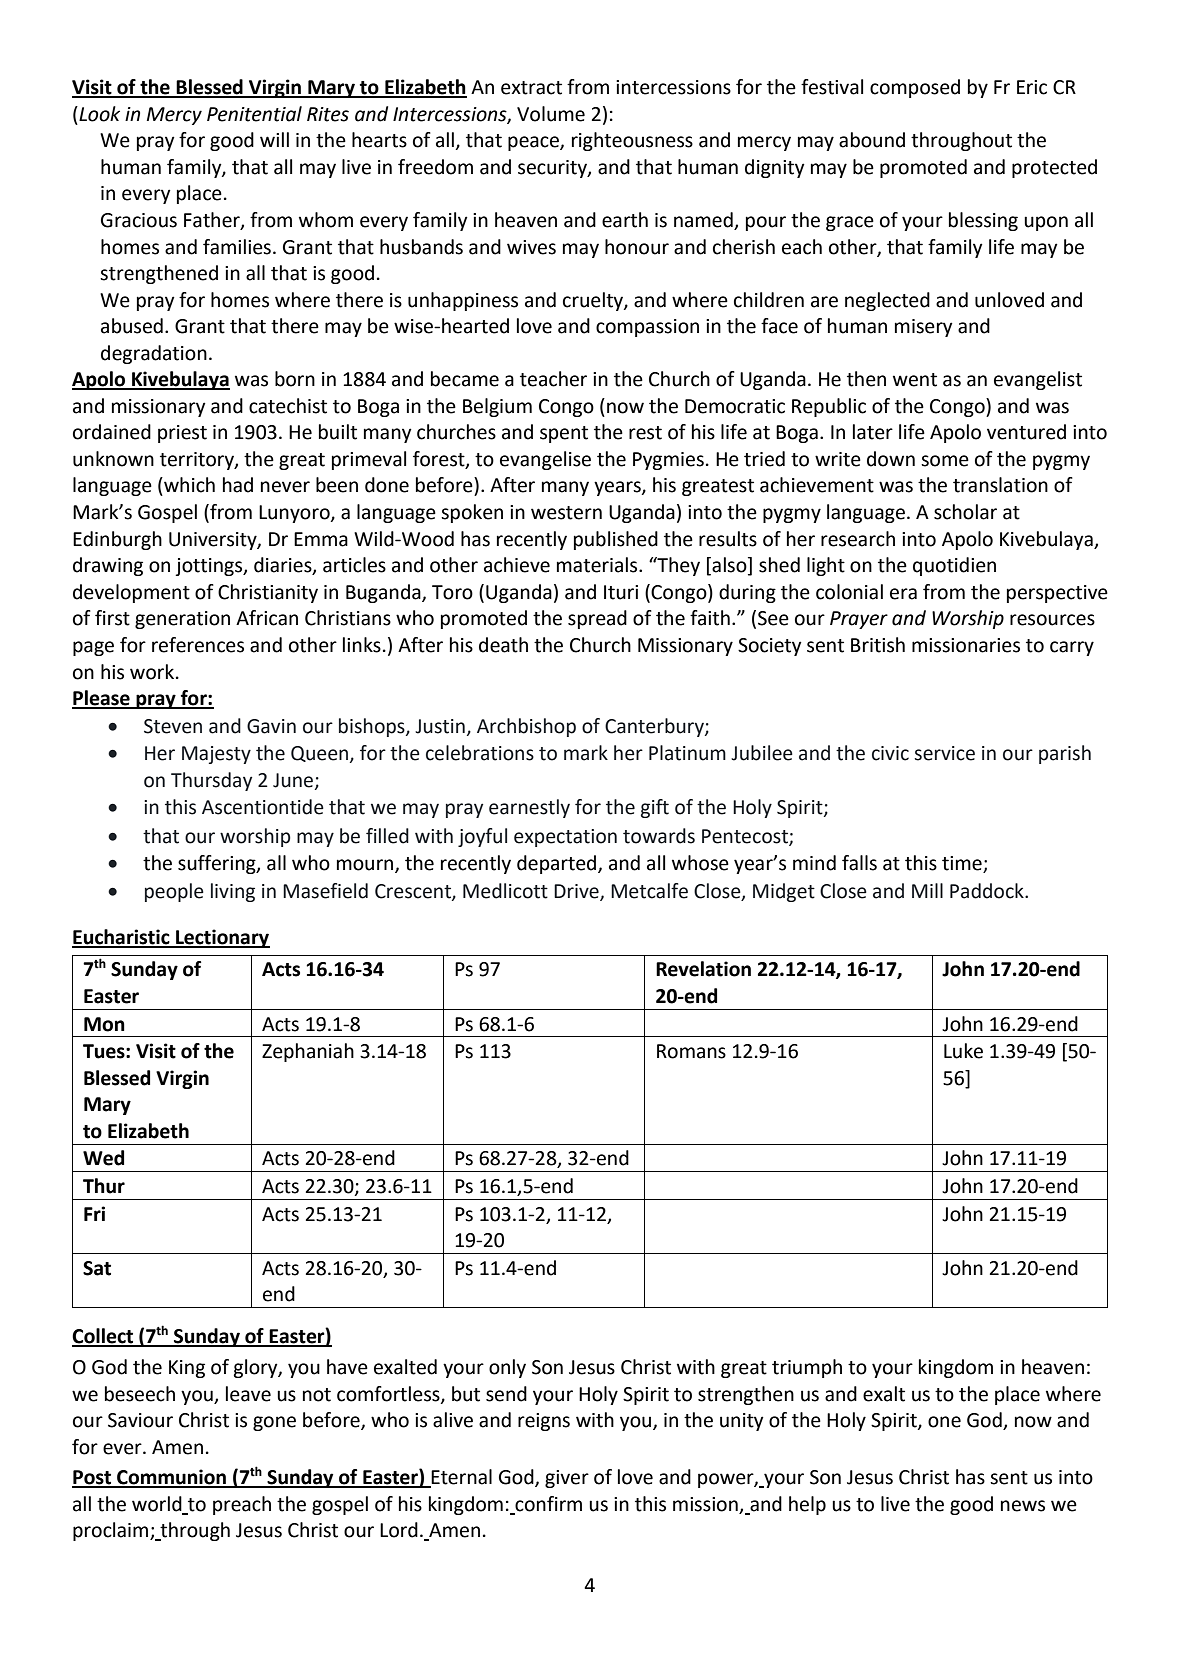 The image size is (1178, 1666). I want to click on composed, so click(915, 88).
